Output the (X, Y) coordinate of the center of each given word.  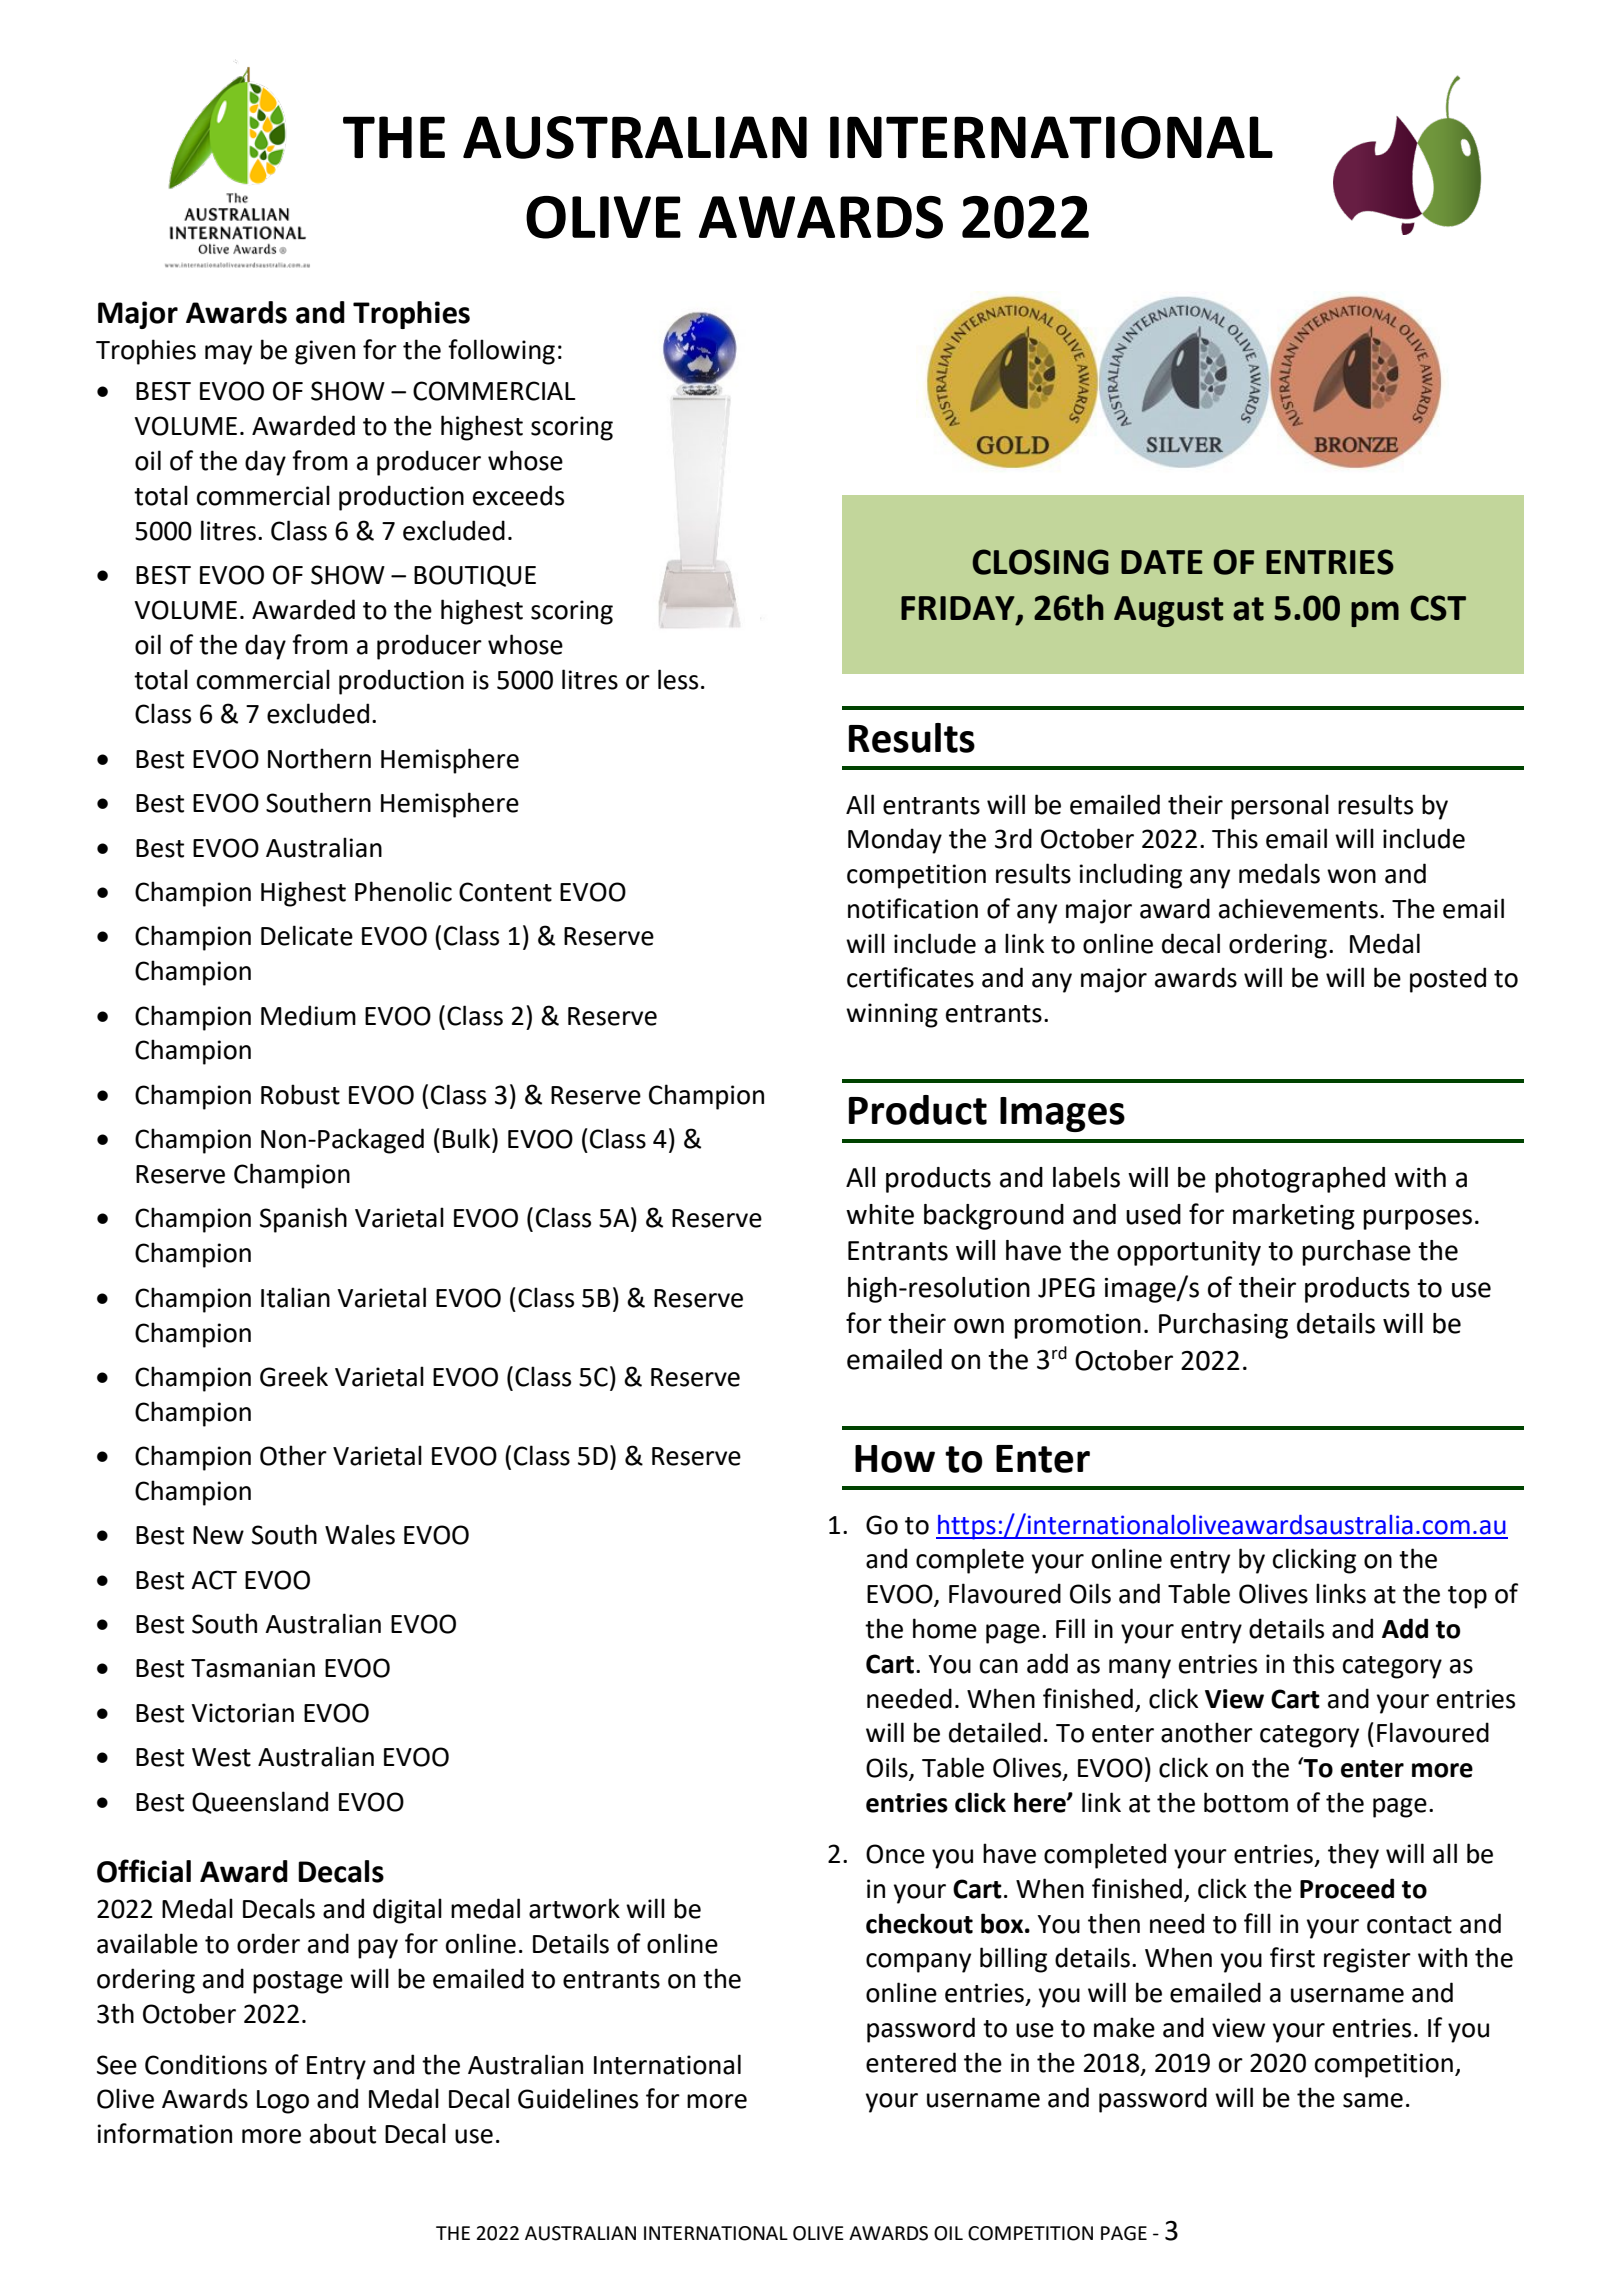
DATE (1162, 562)
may (228, 355)
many (1140, 1669)
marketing (1294, 1217)
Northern (319, 758)
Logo (283, 2102)
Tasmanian (253, 1668)
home (945, 1628)
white (880, 1214)
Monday (895, 841)
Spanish (303, 1220)
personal (1280, 807)
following (501, 352)
